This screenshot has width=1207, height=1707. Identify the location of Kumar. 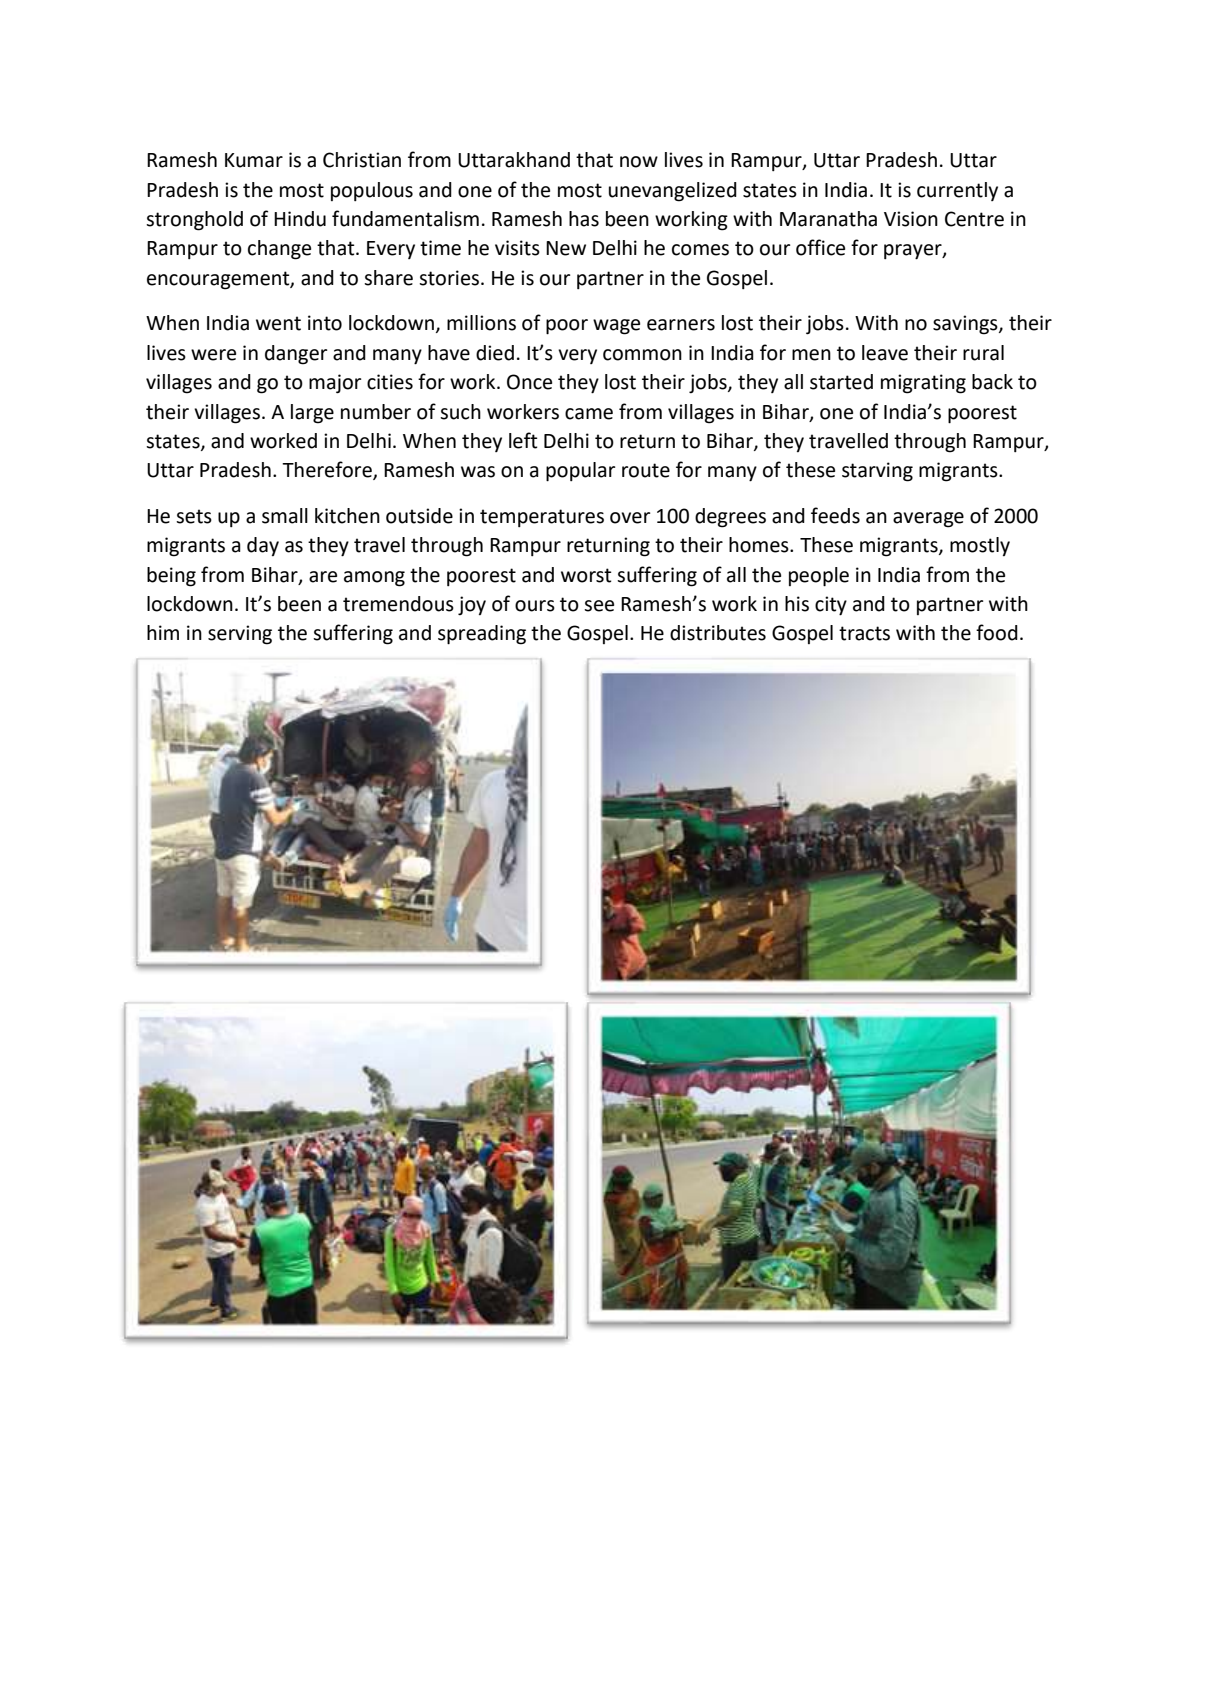
(254, 160).
